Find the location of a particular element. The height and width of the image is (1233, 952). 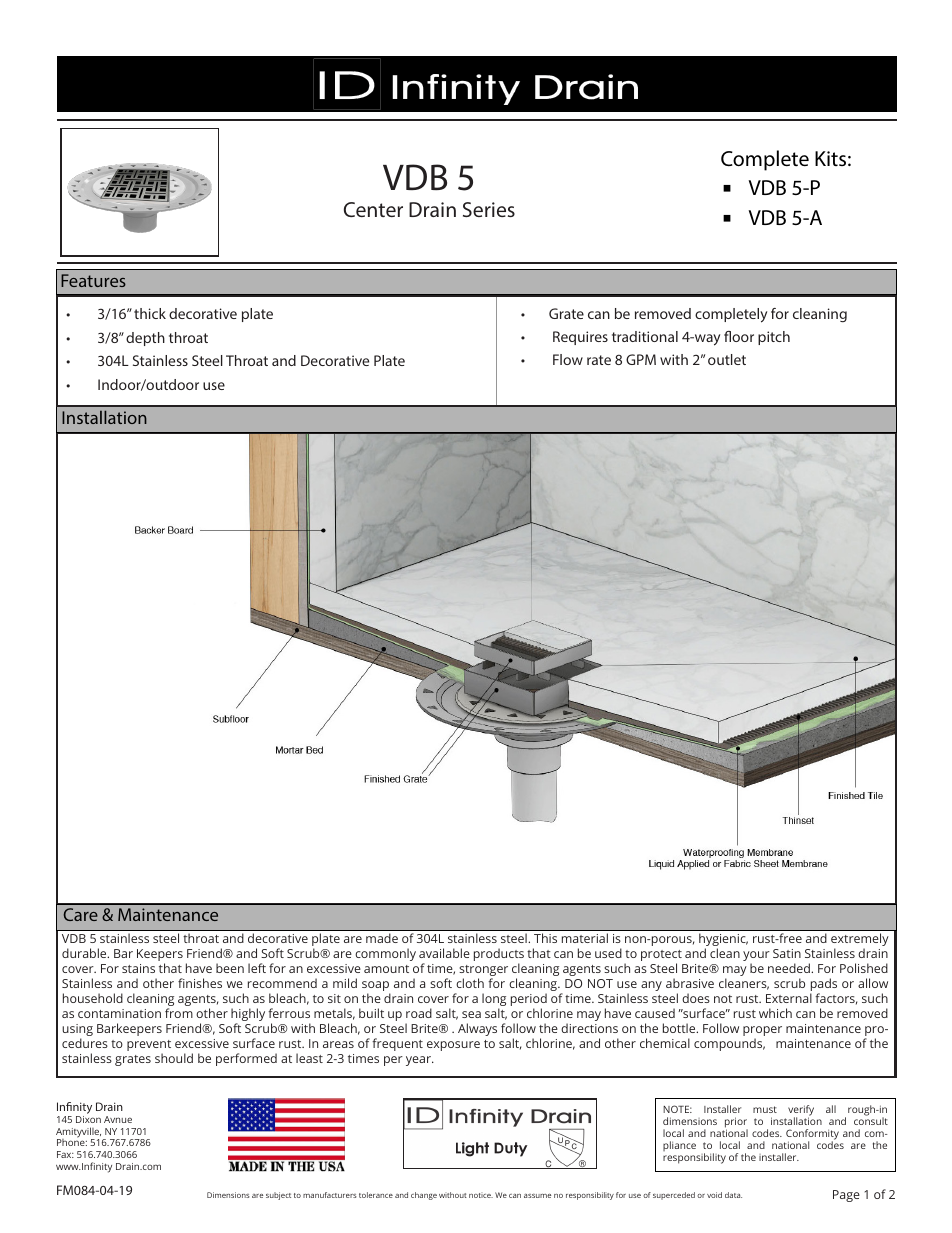

Features is located at coordinates (93, 280).
